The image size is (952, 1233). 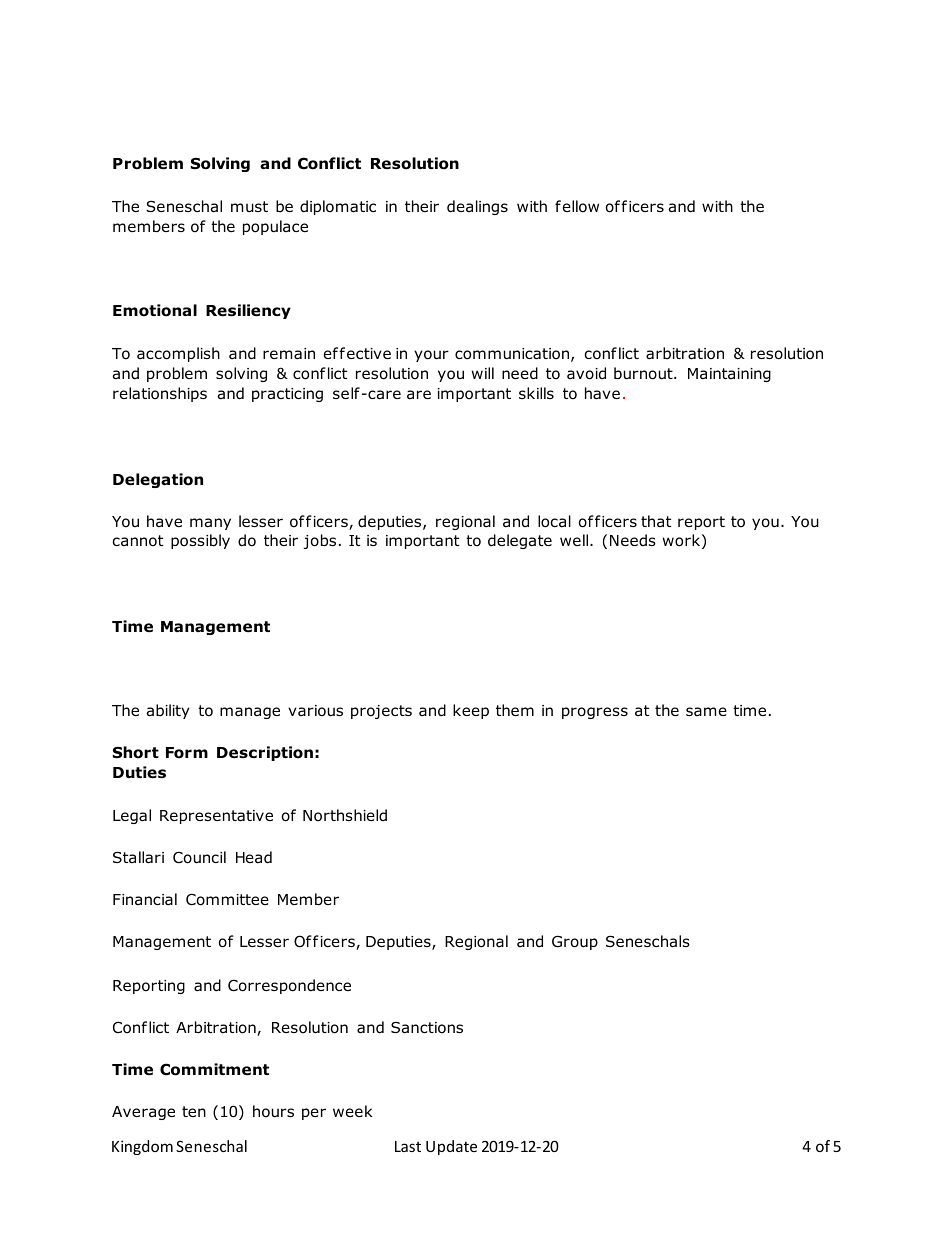 What do you see at coordinates (249, 206) in the page?
I see `must` at bounding box center [249, 206].
